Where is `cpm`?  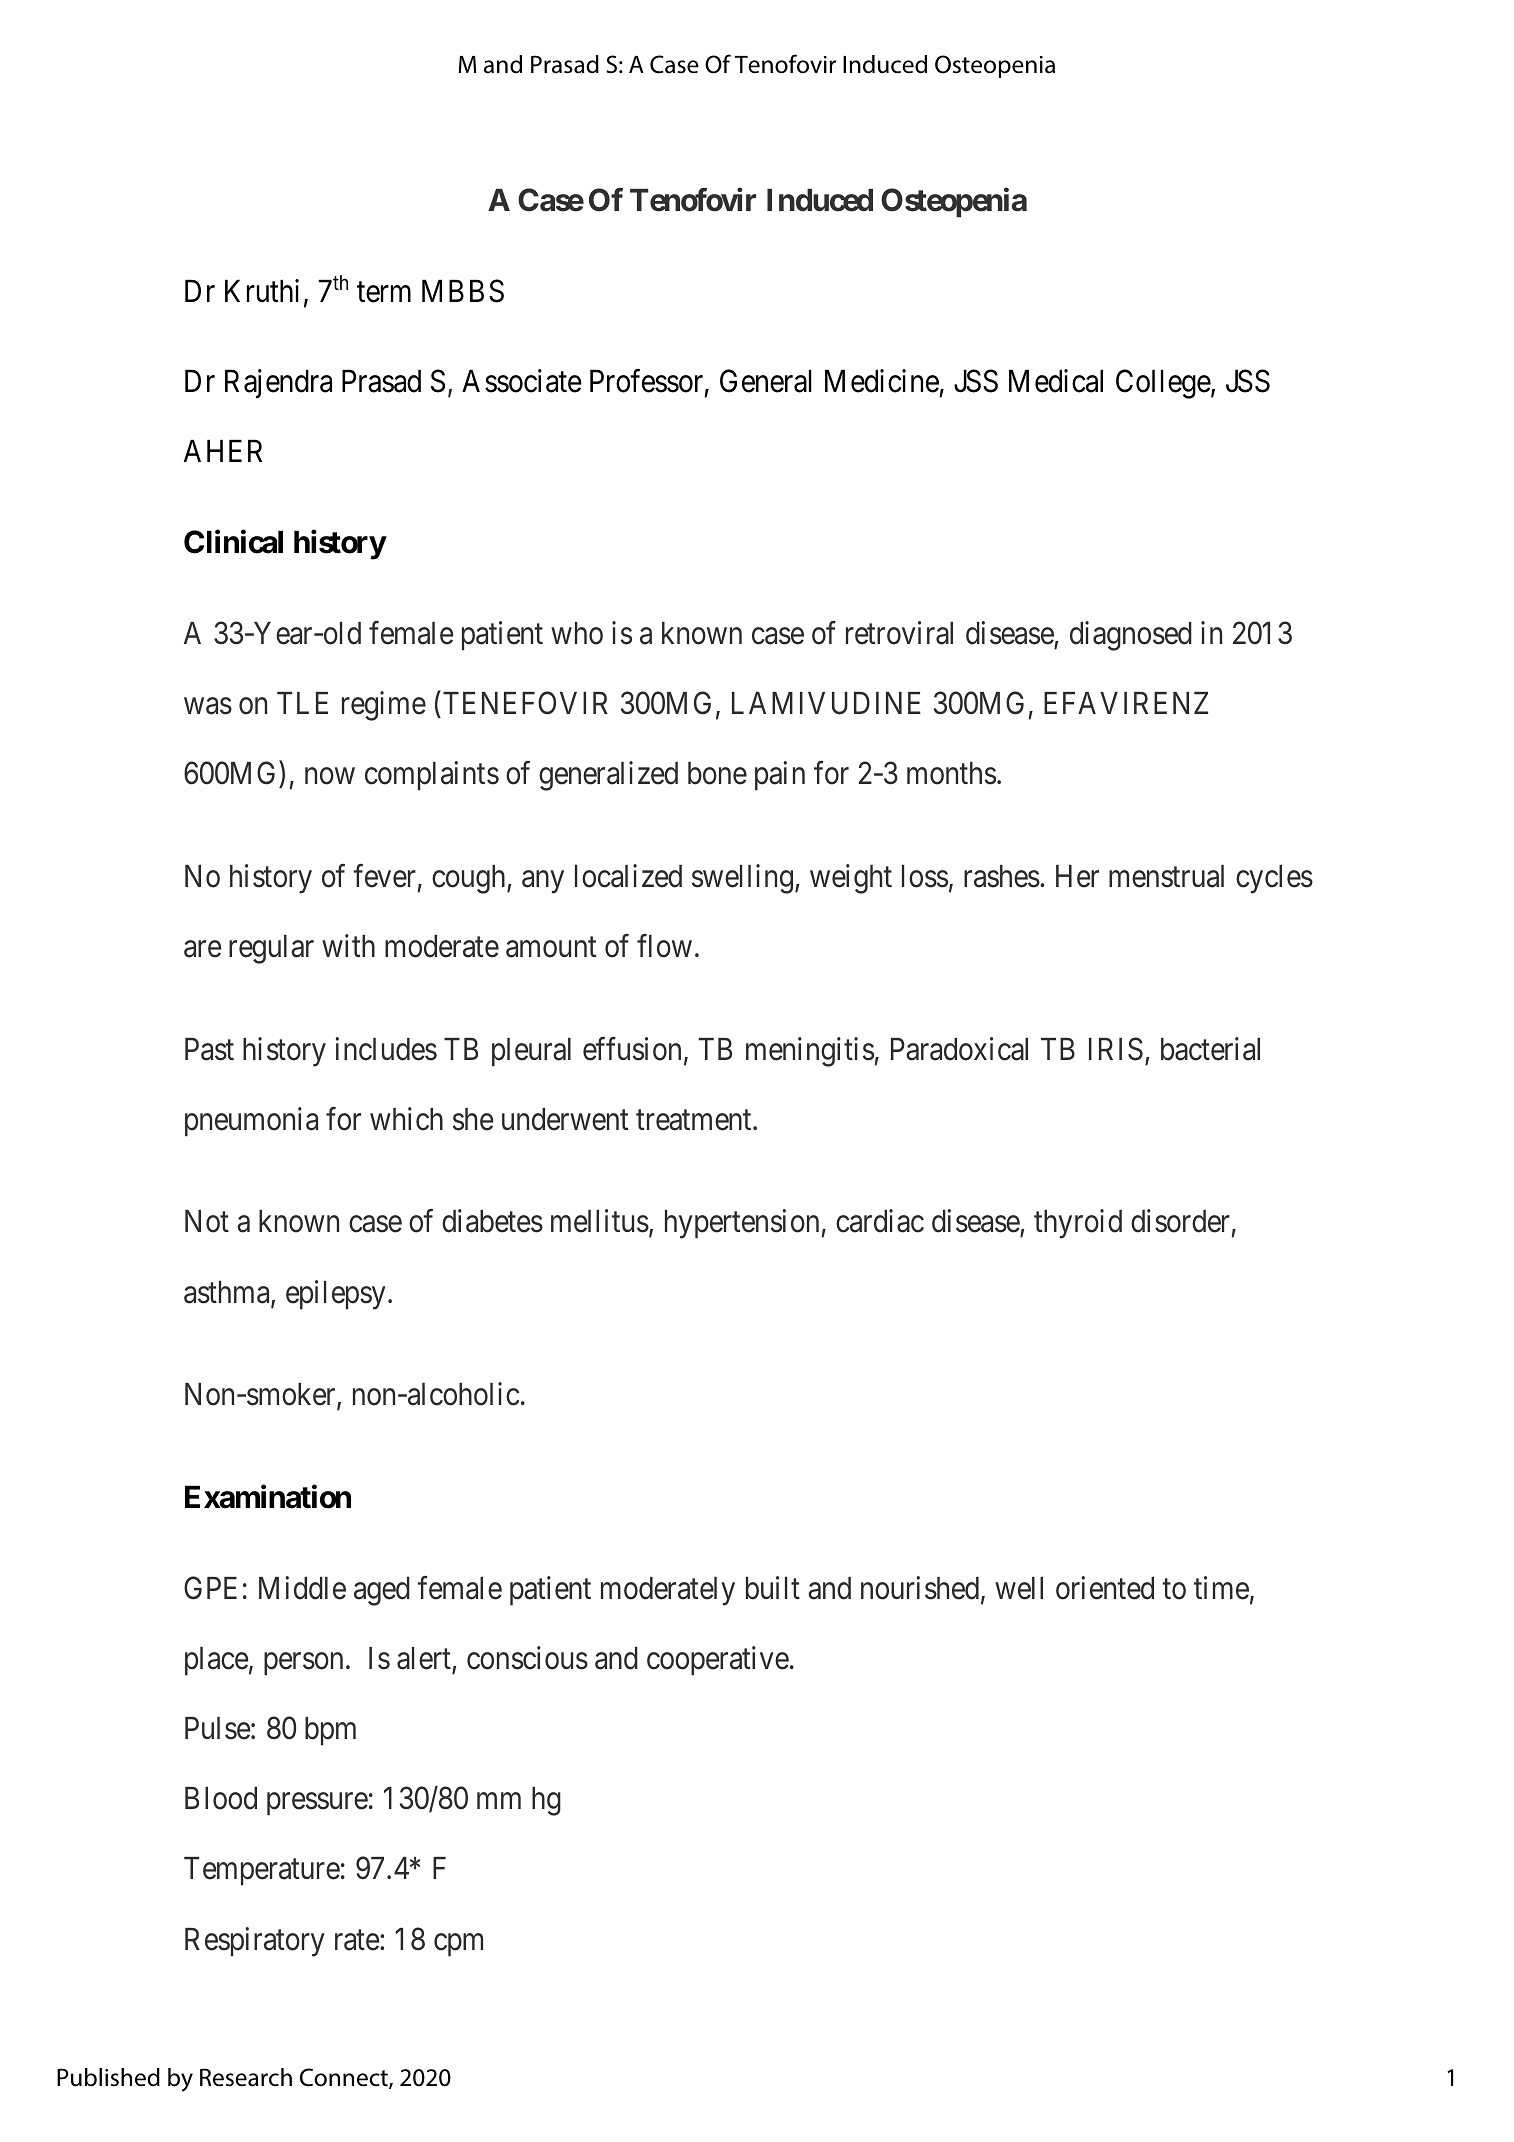 cpm is located at coordinates (458, 1945).
